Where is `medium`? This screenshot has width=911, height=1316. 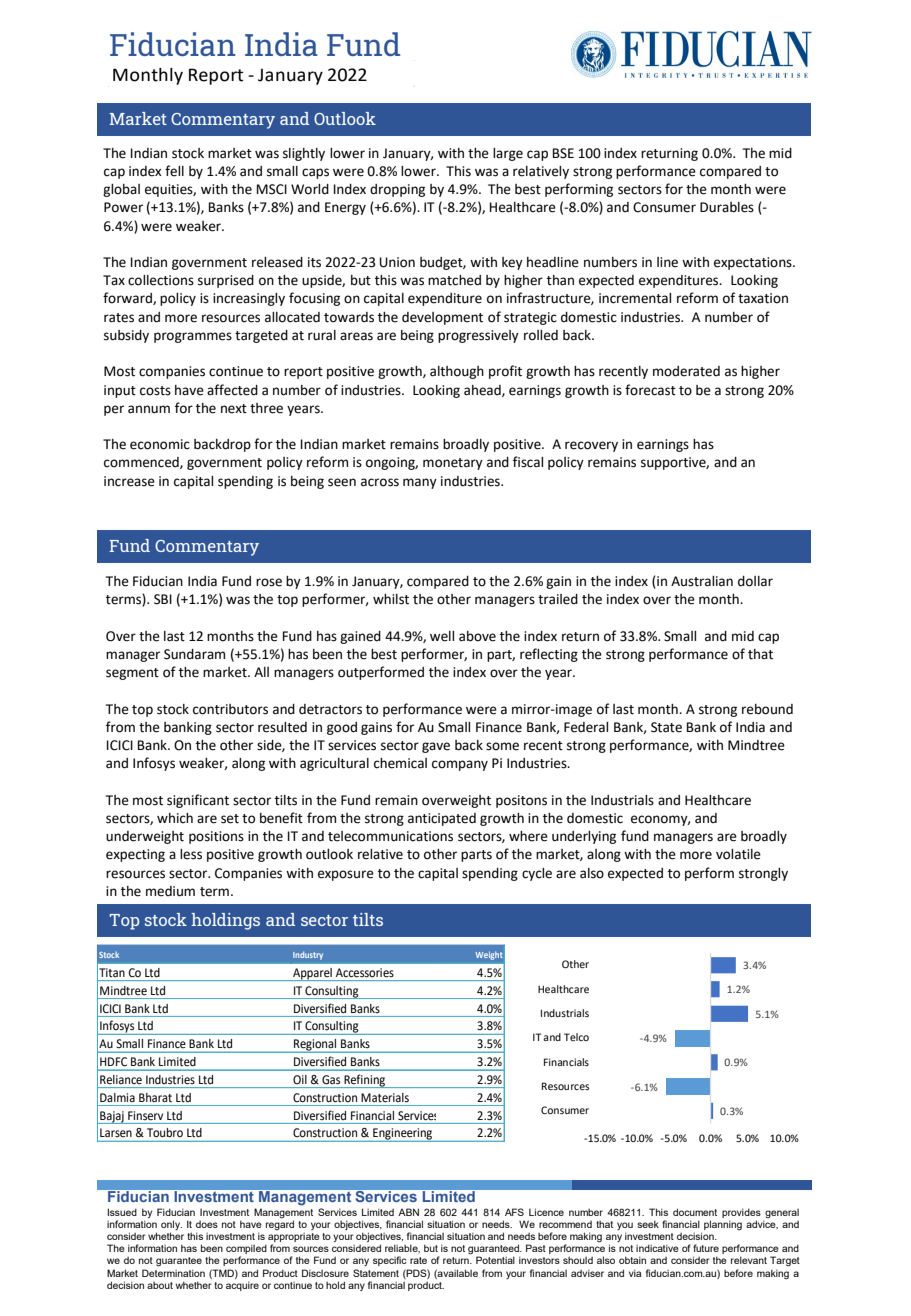
medium is located at coordinates (170, 891).
